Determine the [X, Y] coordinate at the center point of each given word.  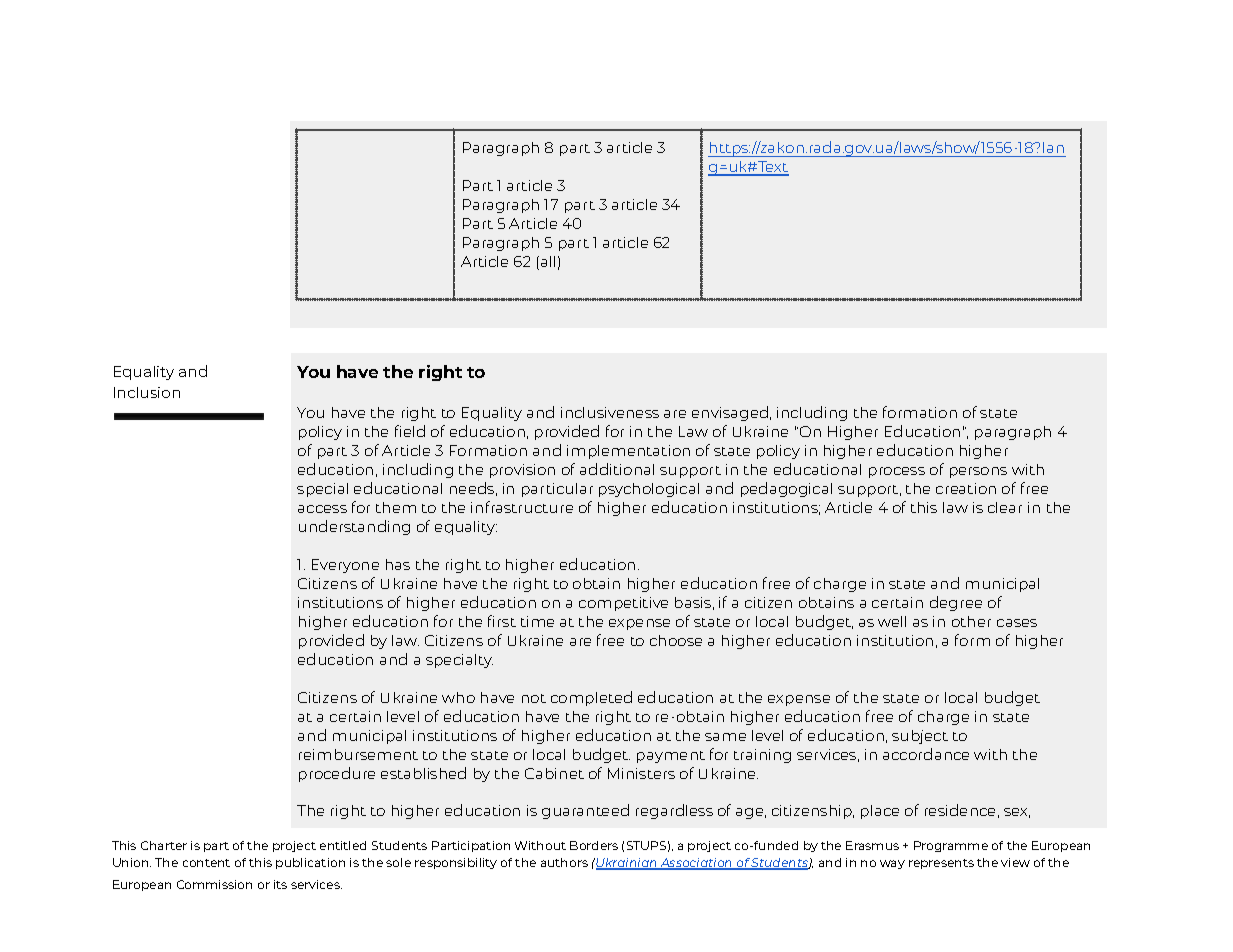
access [322, 509]
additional [617, 469]
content [206, 863]
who [458, 697]
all [548, 261]
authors [564, 862]
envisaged [730, 413]
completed [591, 698]
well [892, 621]
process [897, 472]
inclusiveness [610, 412]
